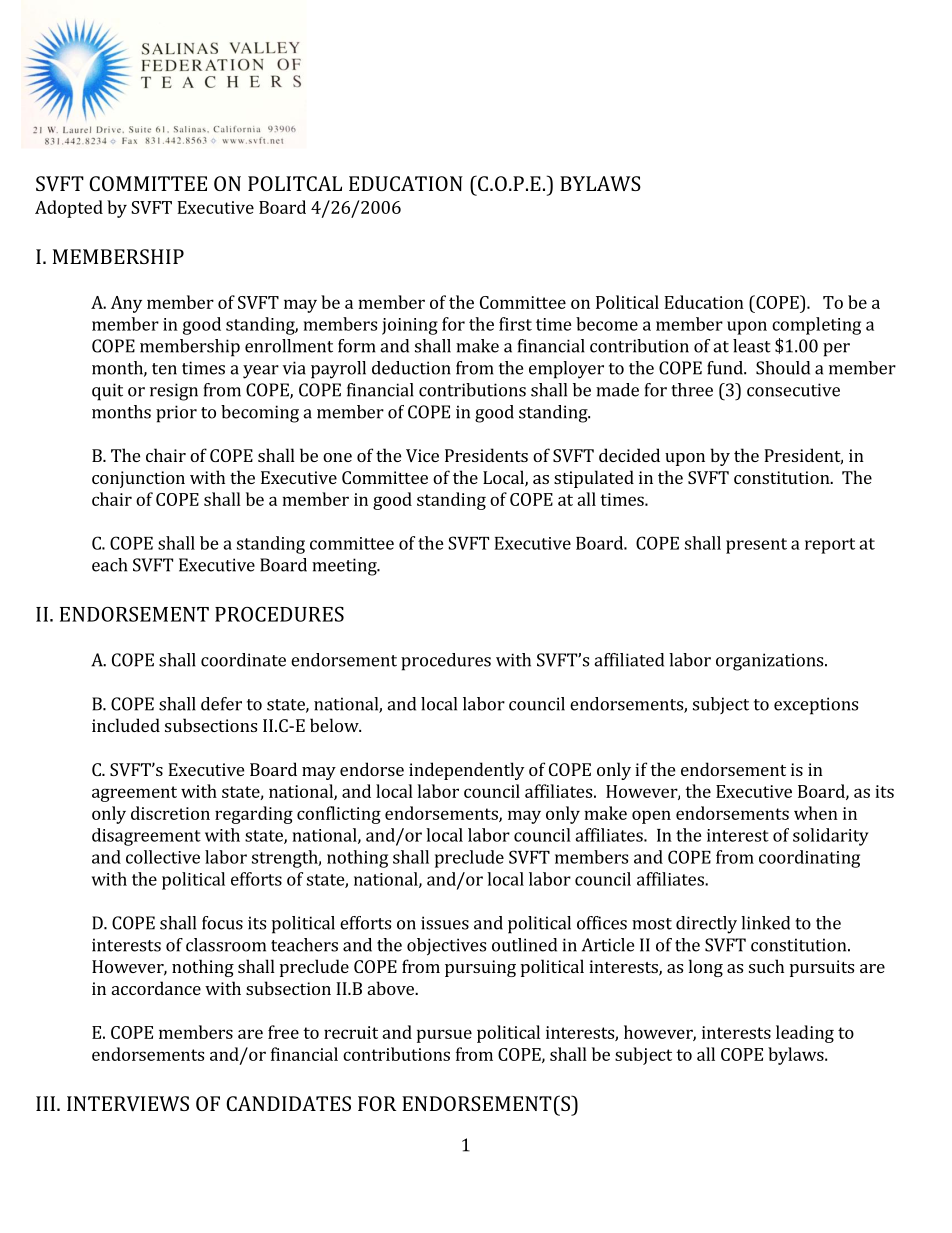 Image resolution: width=952 pixels, height=1233 pixels. What do you see at coordinates (163, 857) in the image?
I see `collective` at bounding box center [163, 857].
